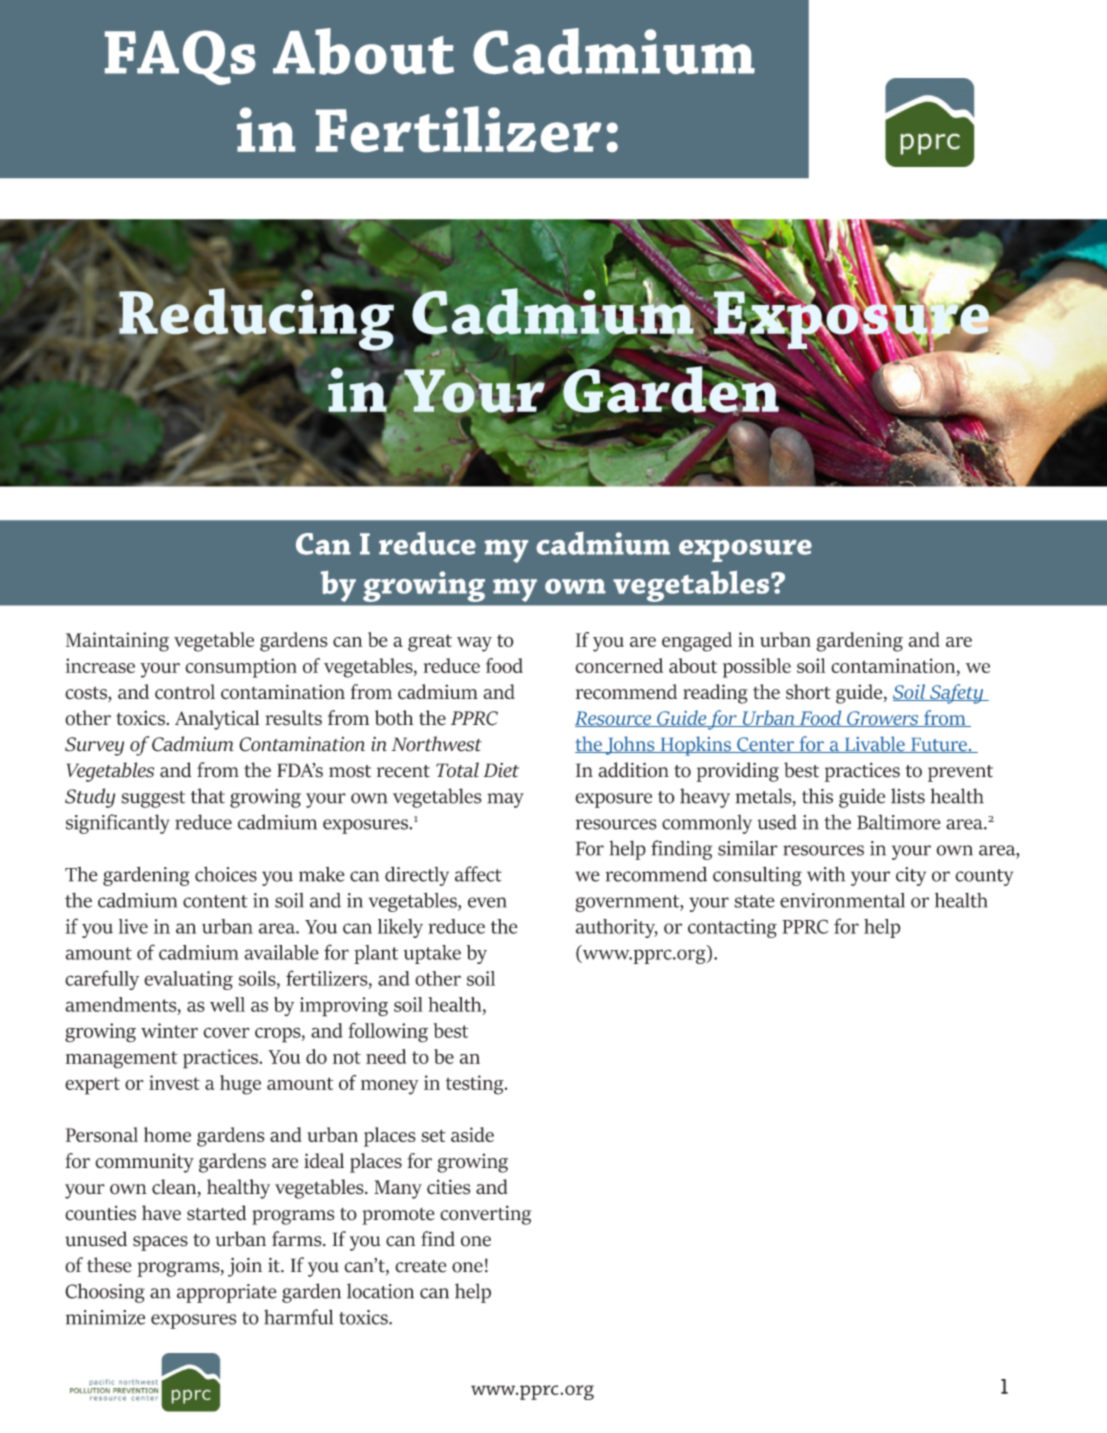  Describe the element at coordinates (420, 1266) in the image. I see `create` at that location.
